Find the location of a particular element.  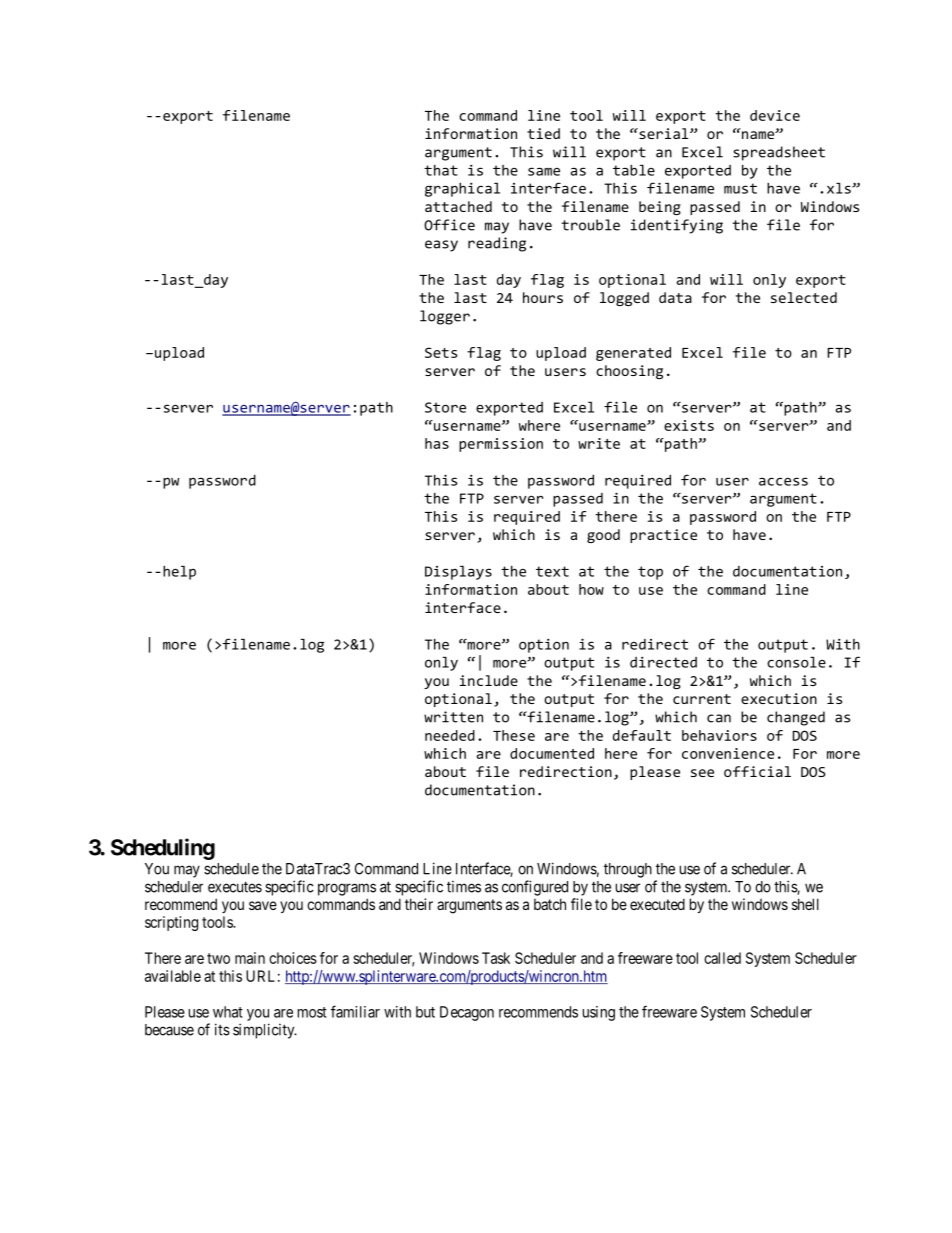

logger is located at coordinates (445, 317).
